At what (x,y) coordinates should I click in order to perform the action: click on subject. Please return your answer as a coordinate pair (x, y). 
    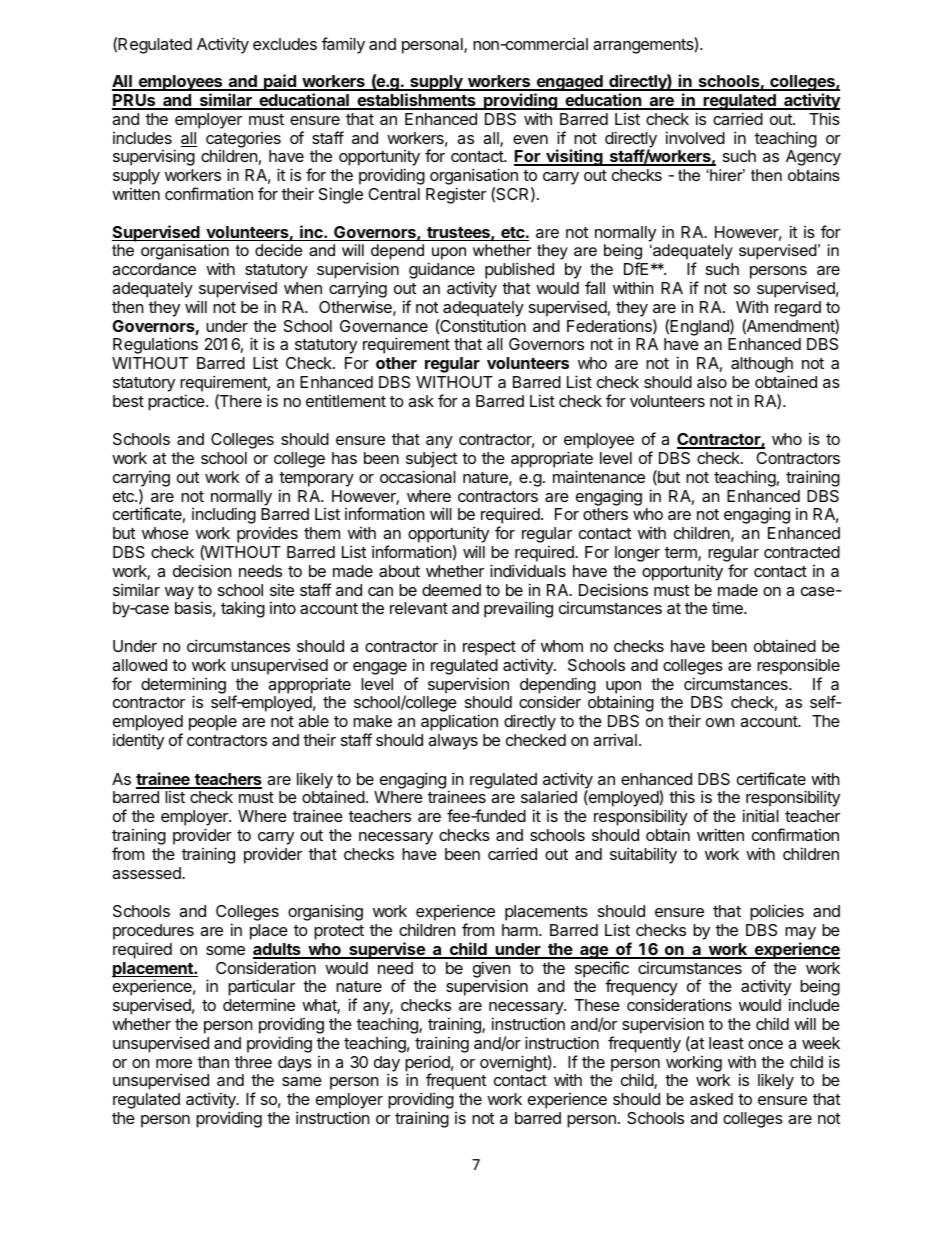
    Looking at the image, I should click on (431, 459).
